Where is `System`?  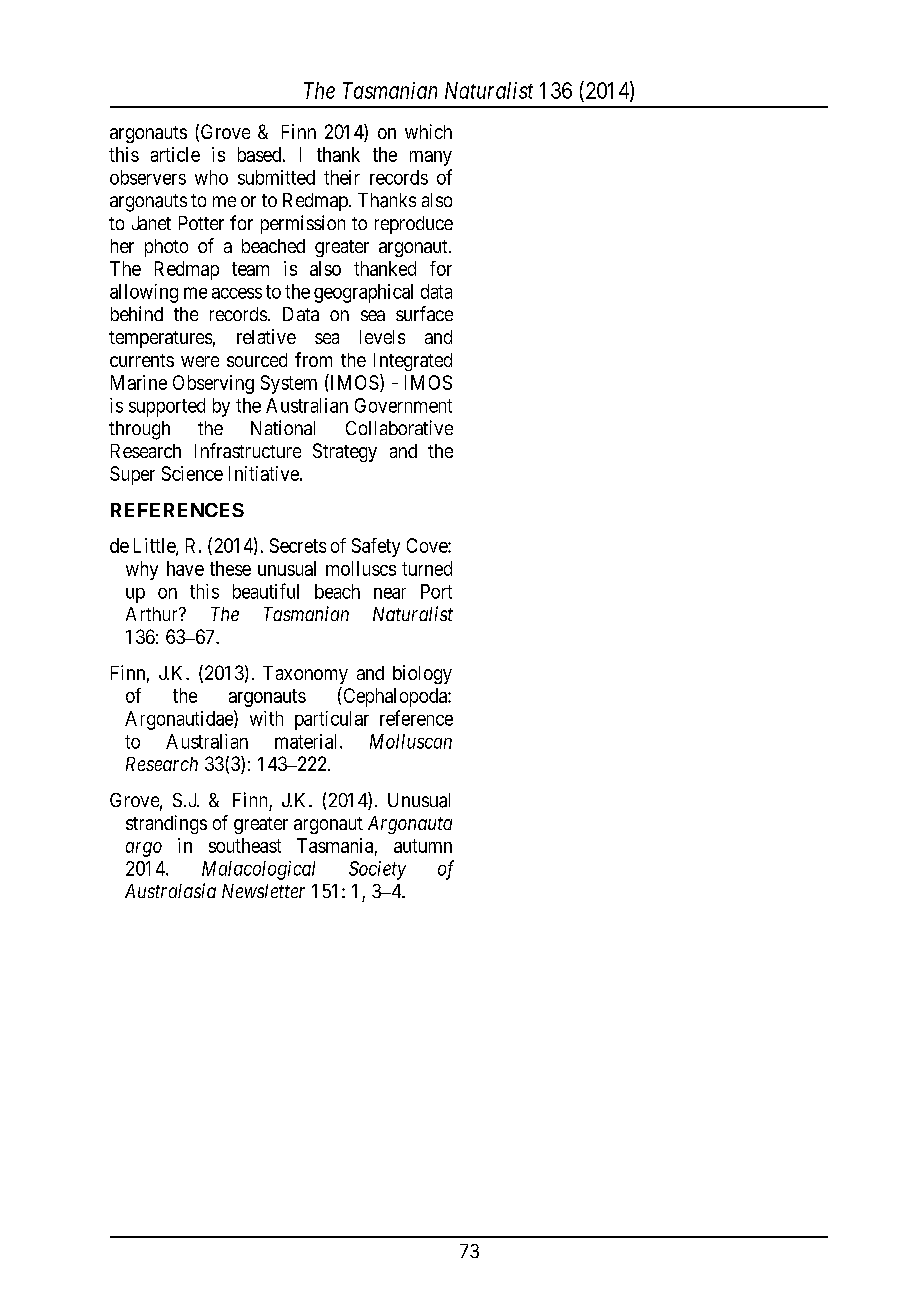
System is located at coordinates (289, 384).
